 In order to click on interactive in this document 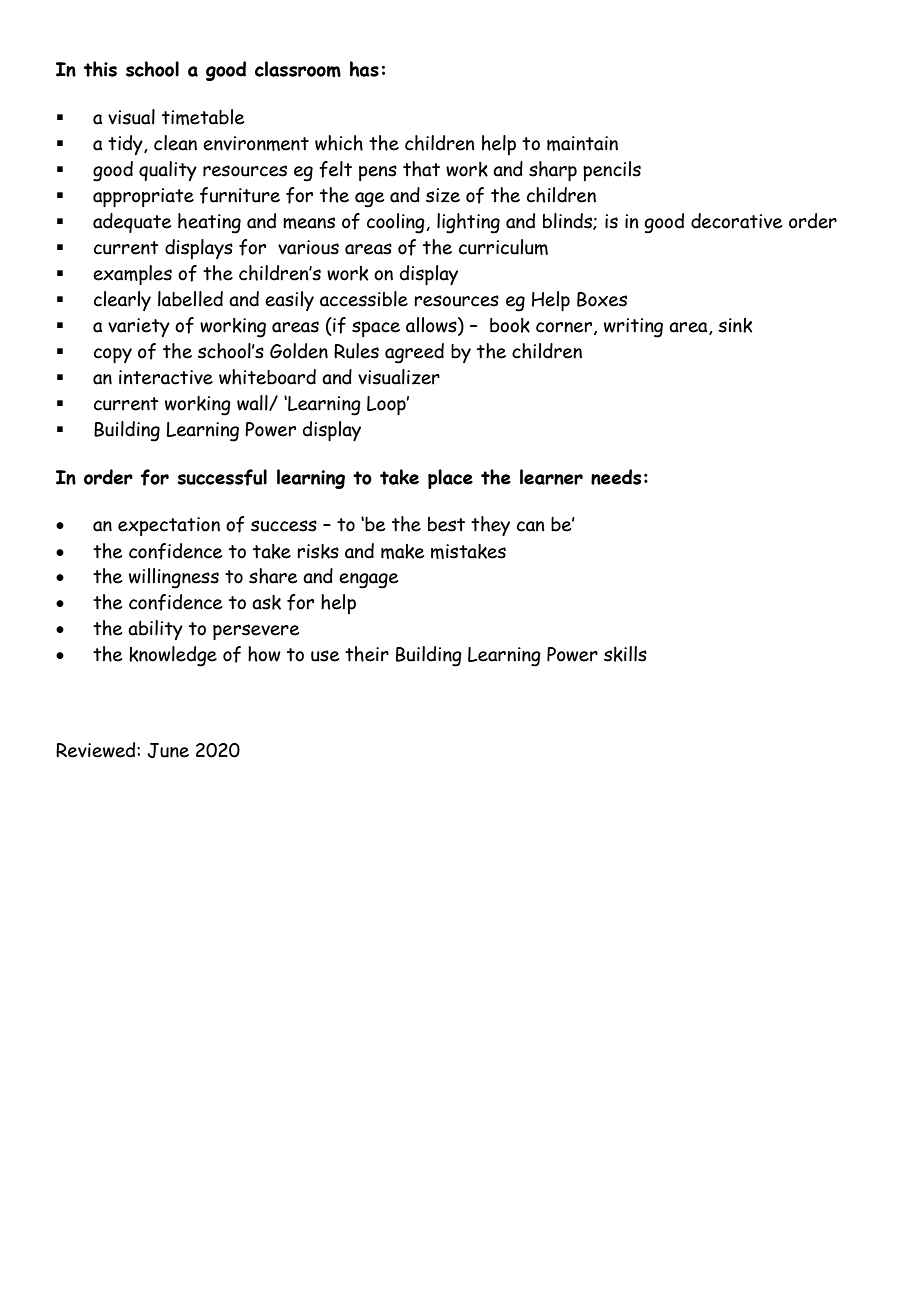, I will do `click(166, 377)`.
